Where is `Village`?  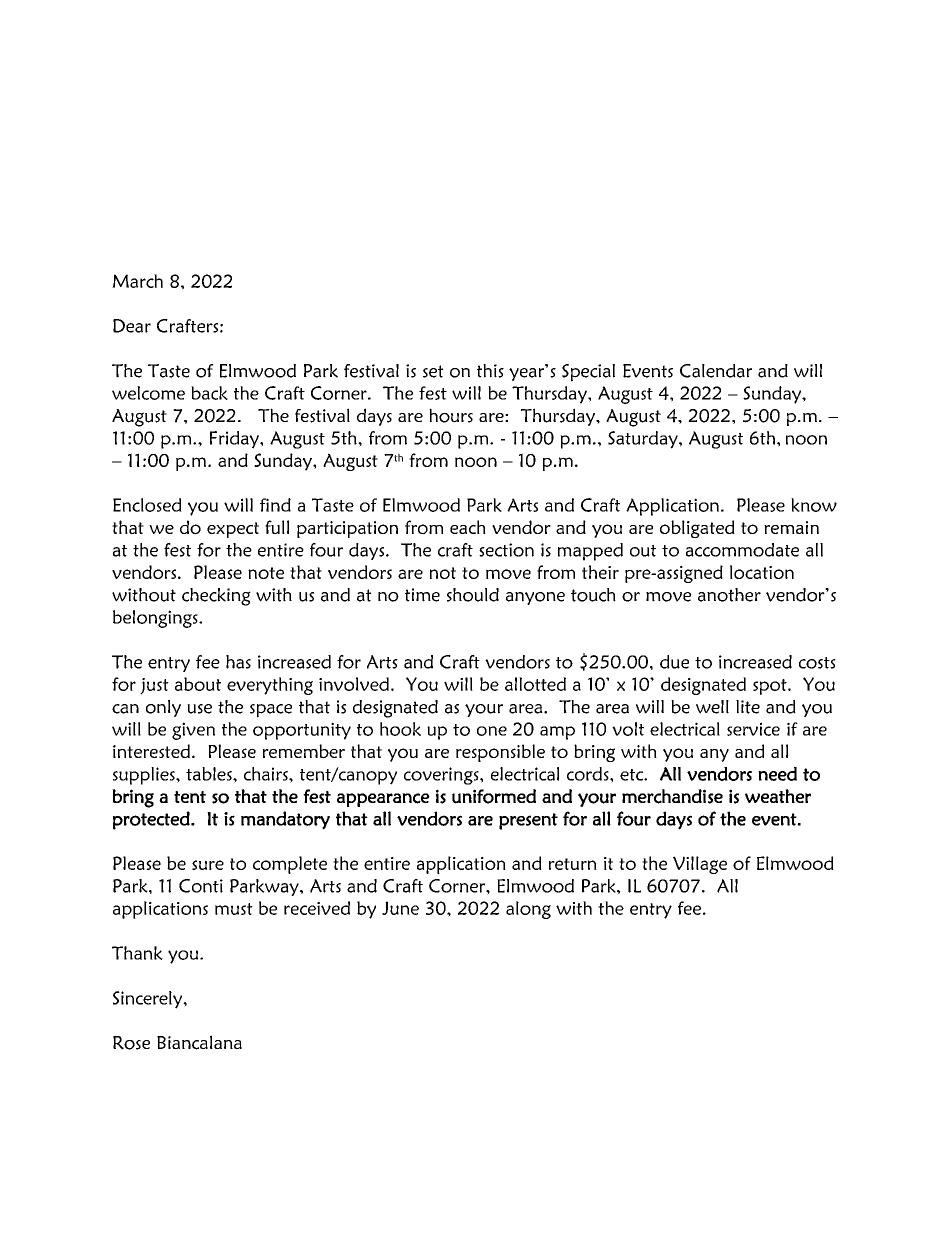
Village is located at coordinates (700, 865).
